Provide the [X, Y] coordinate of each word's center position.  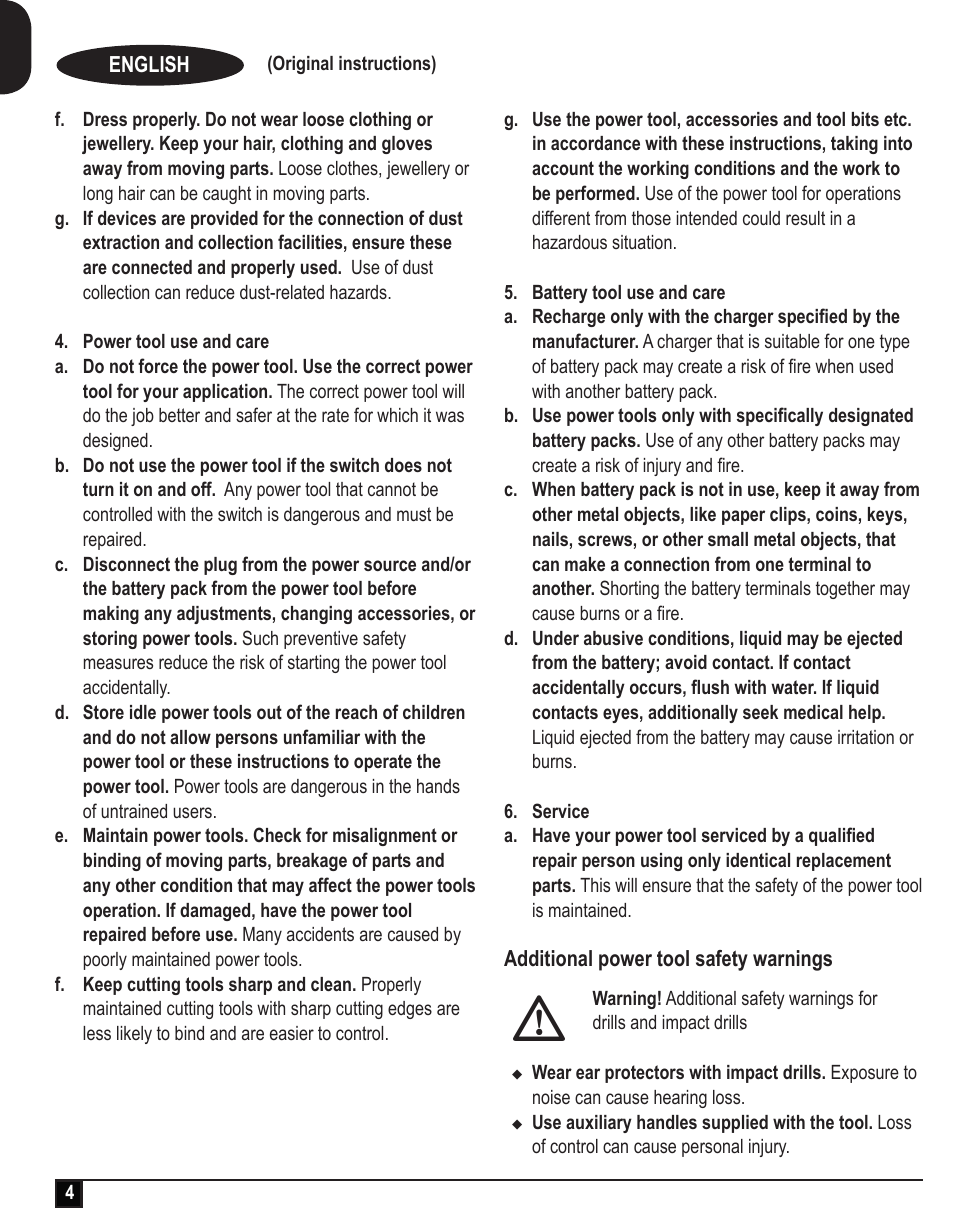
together [845, 590]
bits [865, 119]
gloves [407, 145]
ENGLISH [149, 64]
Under [556, 638]
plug [220, 566]
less [97, 1033]
